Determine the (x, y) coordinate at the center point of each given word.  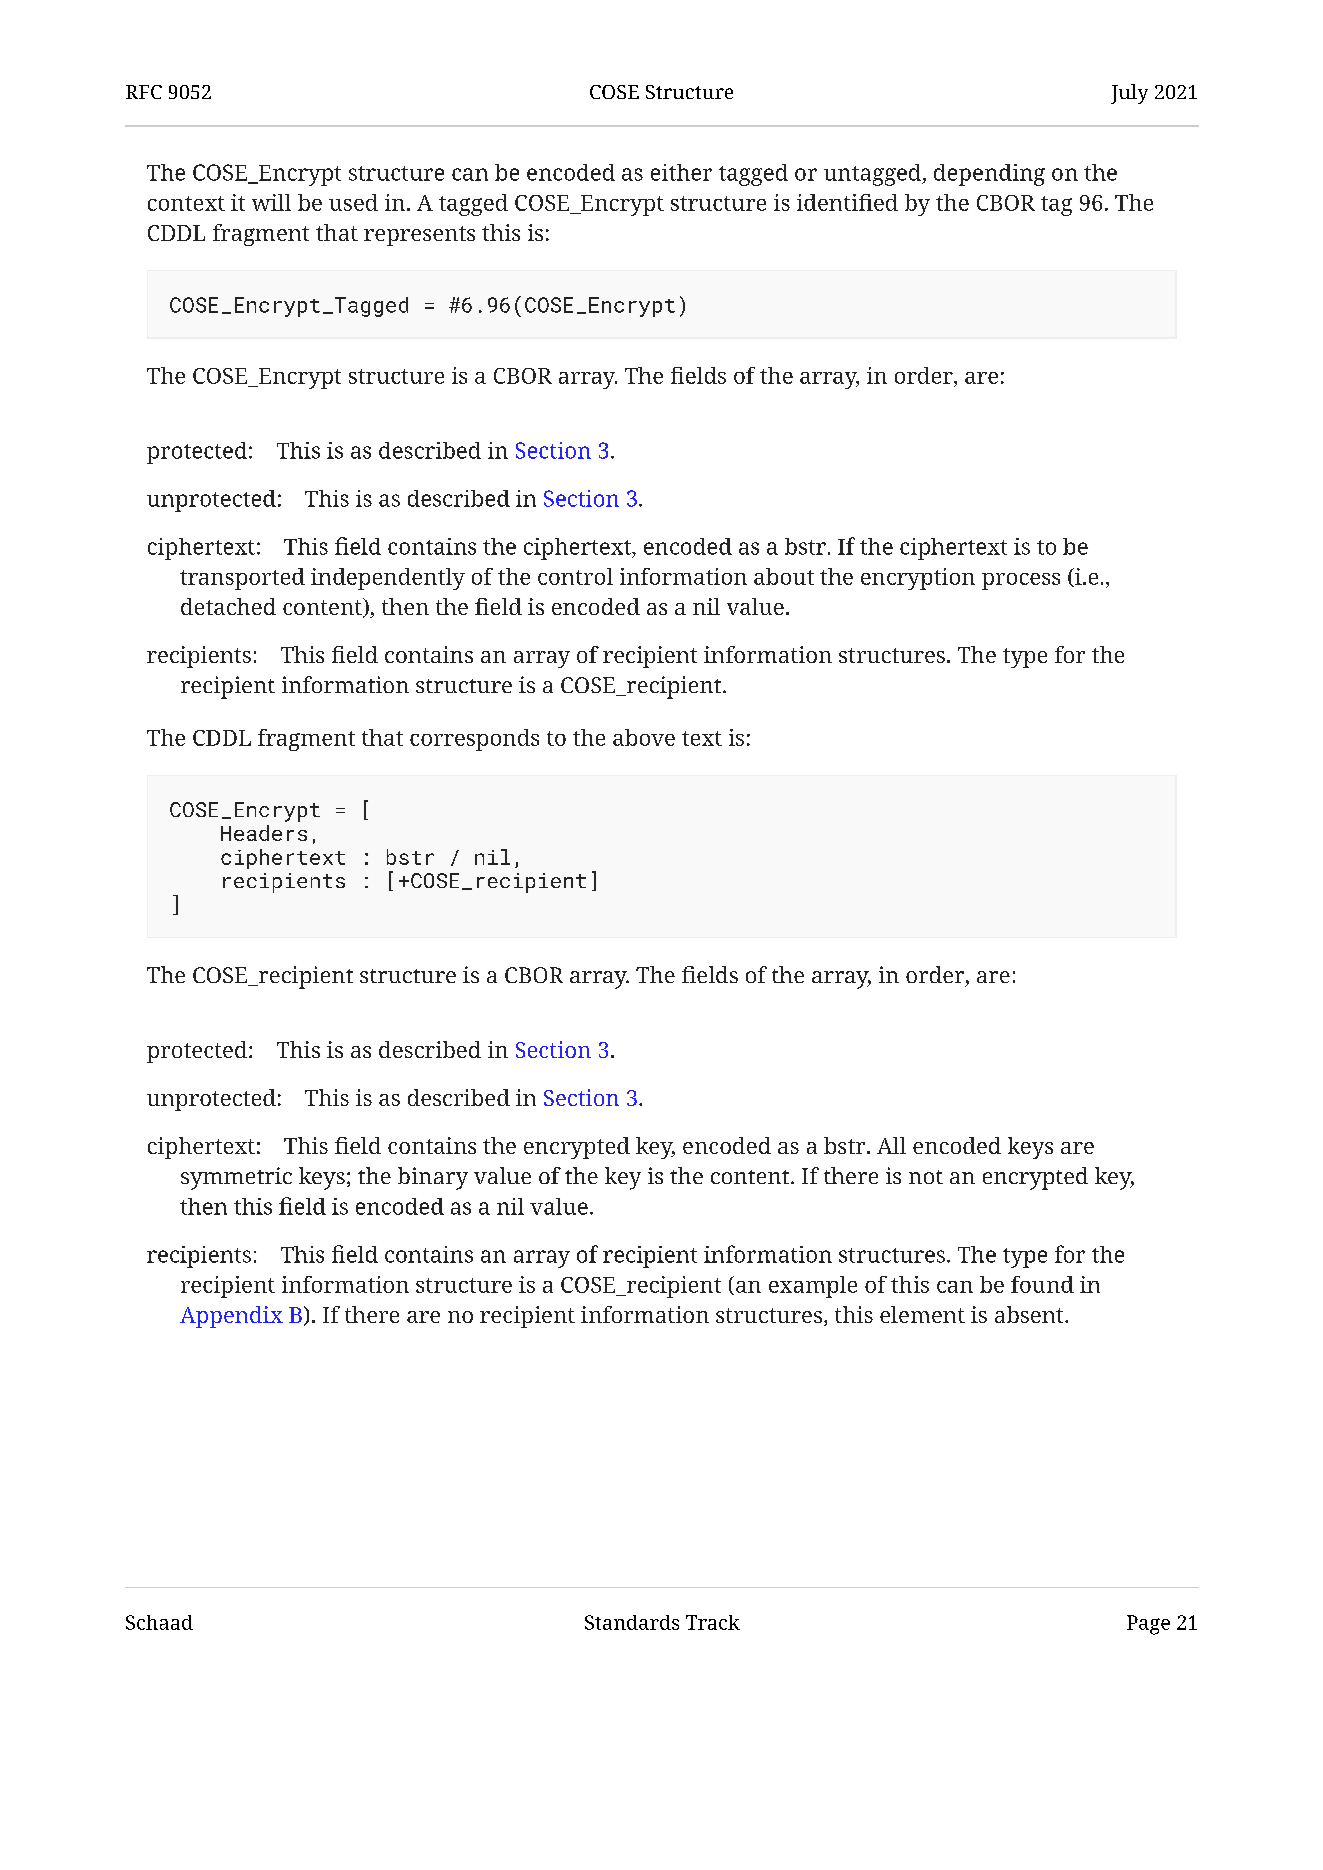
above (644, 737)
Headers (264, 833)
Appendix (231, 1317)
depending (989, 175)
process (1021, 581)
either (681, 172)
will (271, 202)
